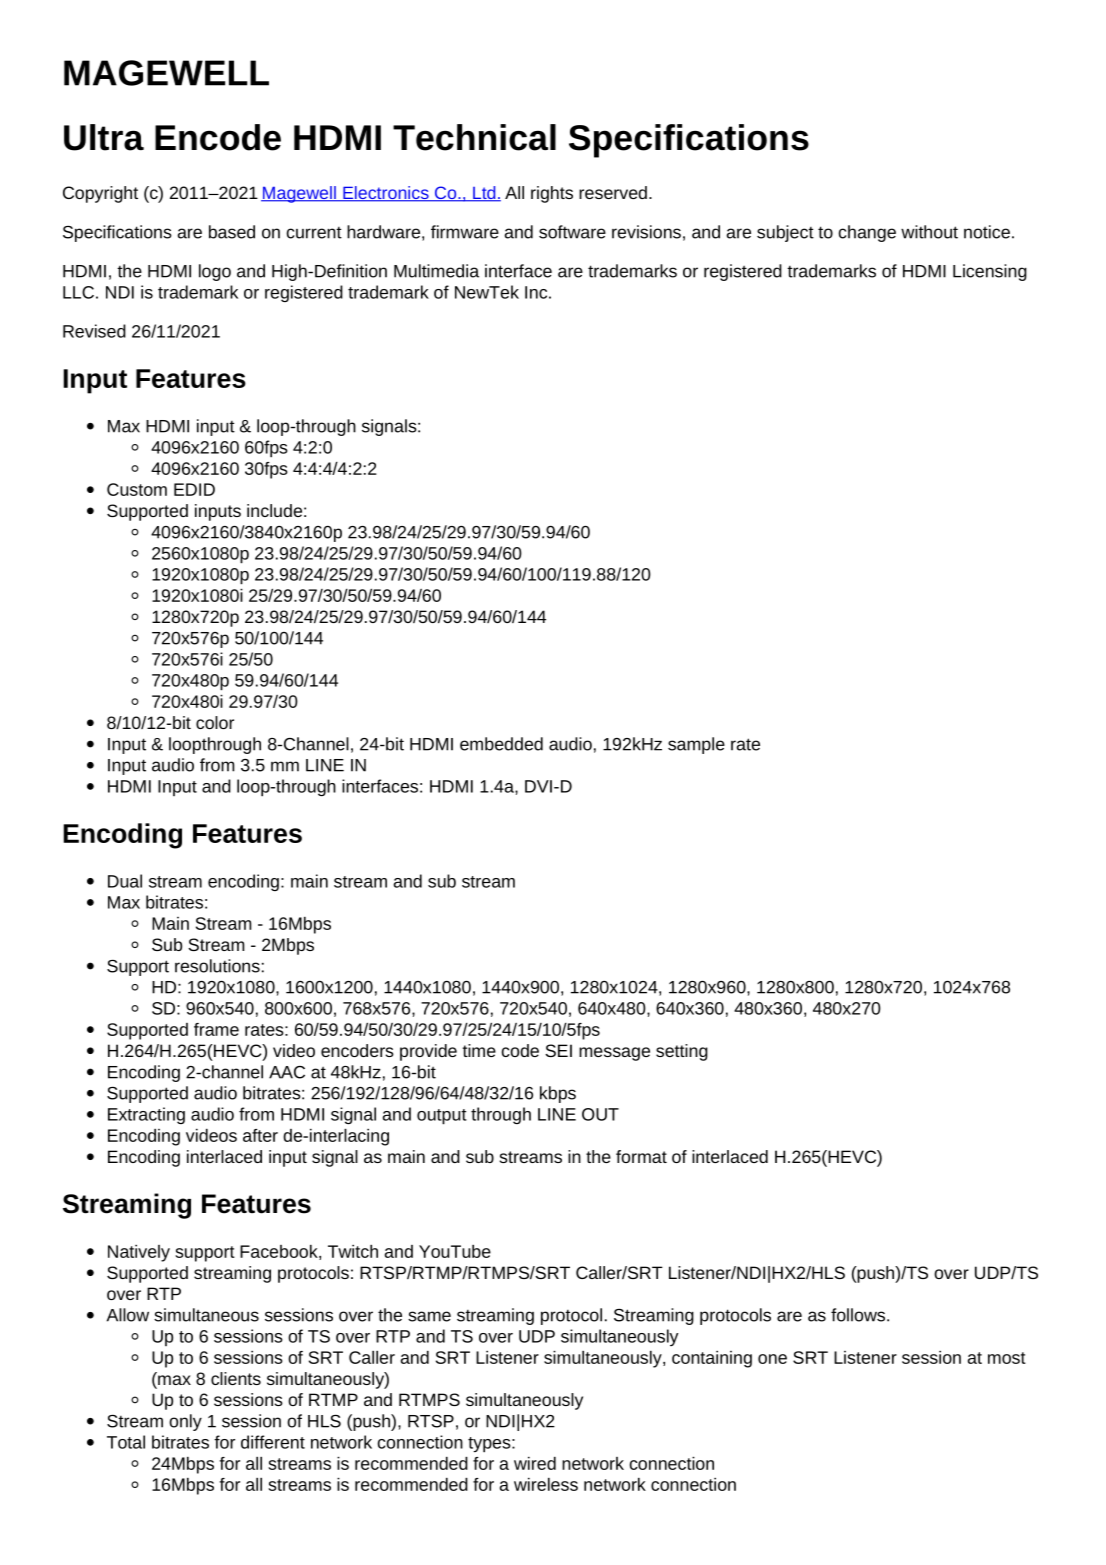  Describe the element at coordinates (185, 1422) in the screenshot. I see `only` at that location.
